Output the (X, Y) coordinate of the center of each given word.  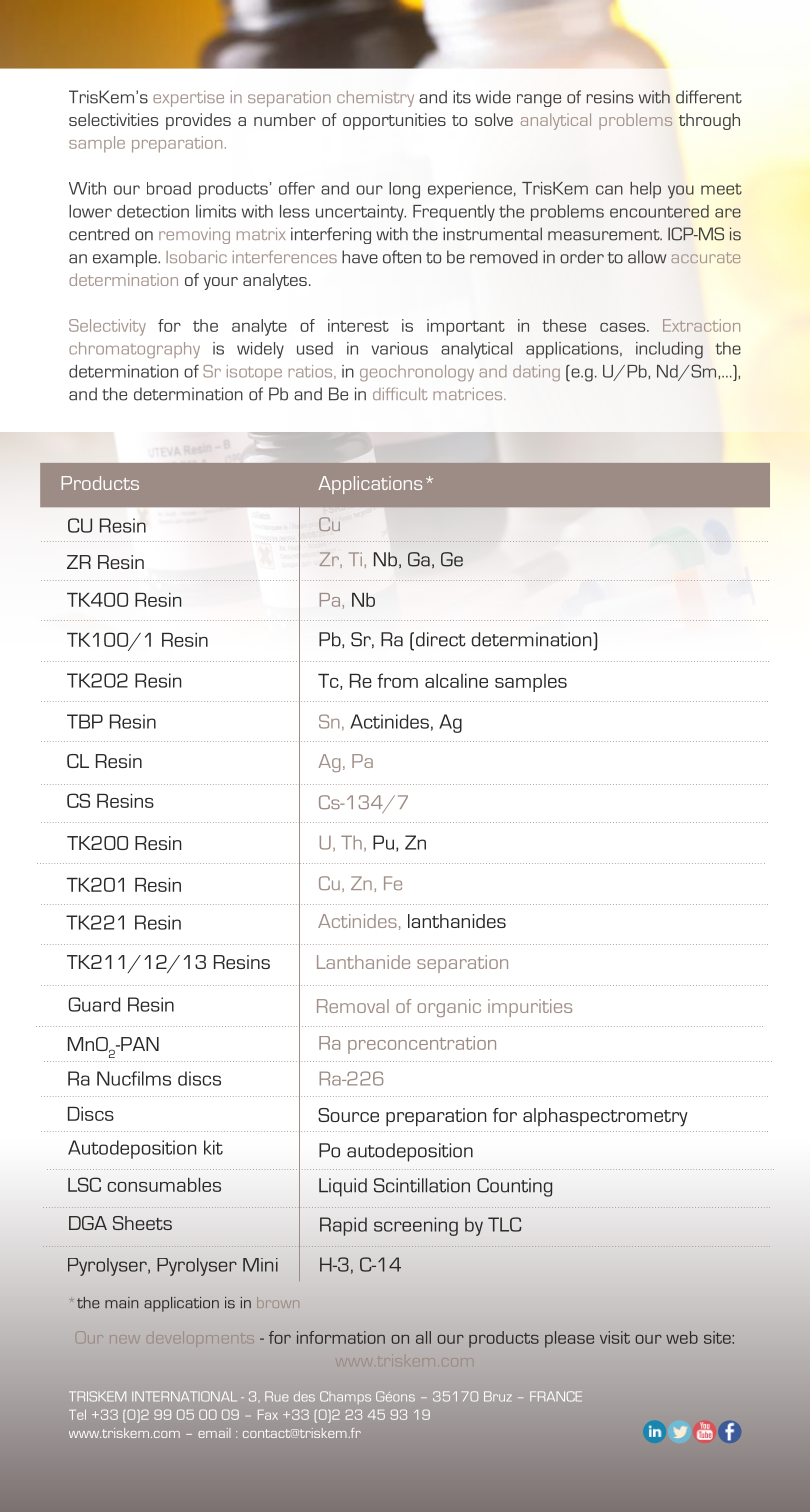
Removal (353, 1006)
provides (198, 121)
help (645, 190)
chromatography (134, 350)
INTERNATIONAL (184, 1396)
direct (439, 639)
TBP (85, 721)
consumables (164, 1185)
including (669, 350)
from (397, 680)
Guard (94, 1004)
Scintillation (422, 1185)
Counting (514, 1187)
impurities (530, 1008)
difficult (400, 393)
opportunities (394, 121)
